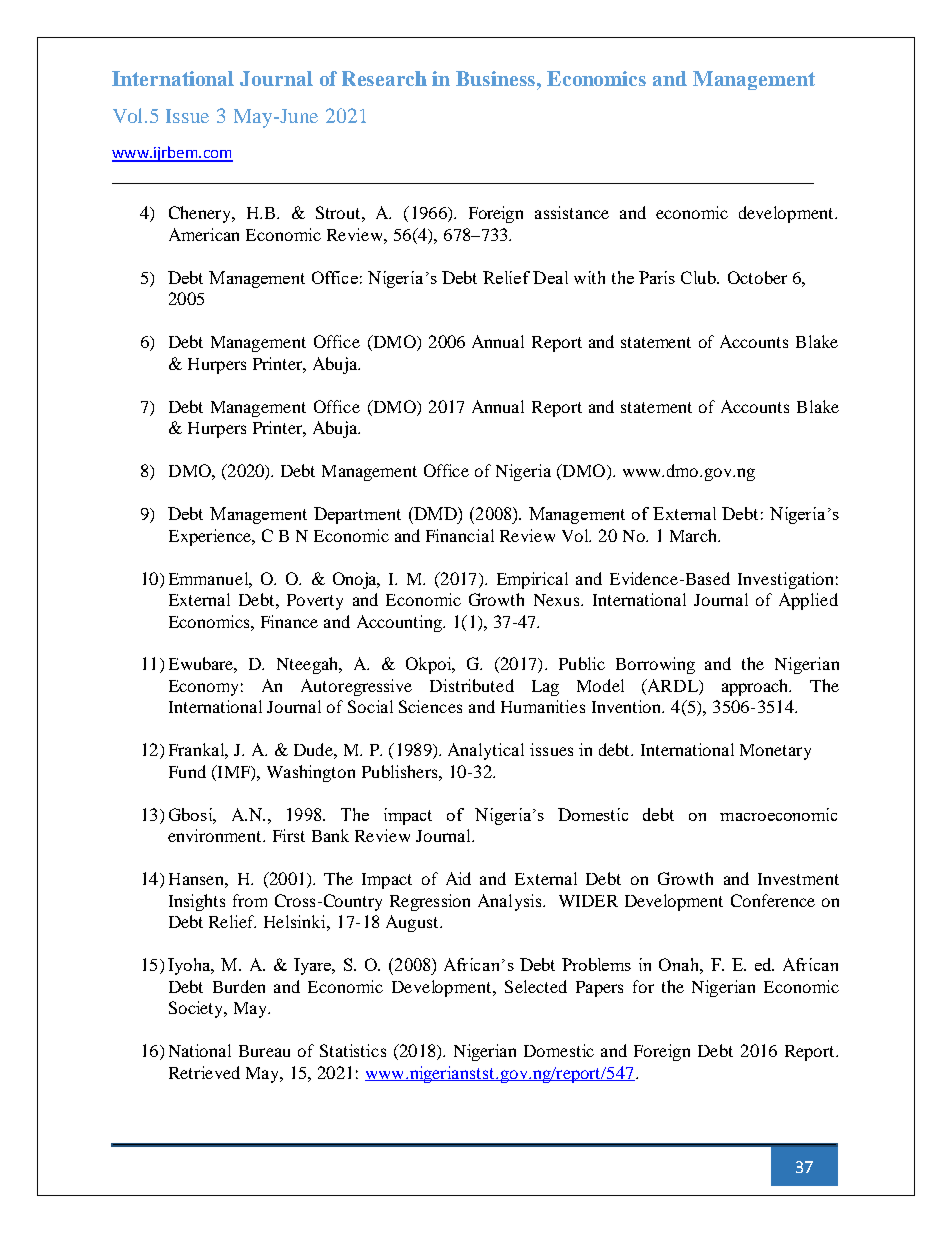  I want to click on Papers, so click(599, 989).
